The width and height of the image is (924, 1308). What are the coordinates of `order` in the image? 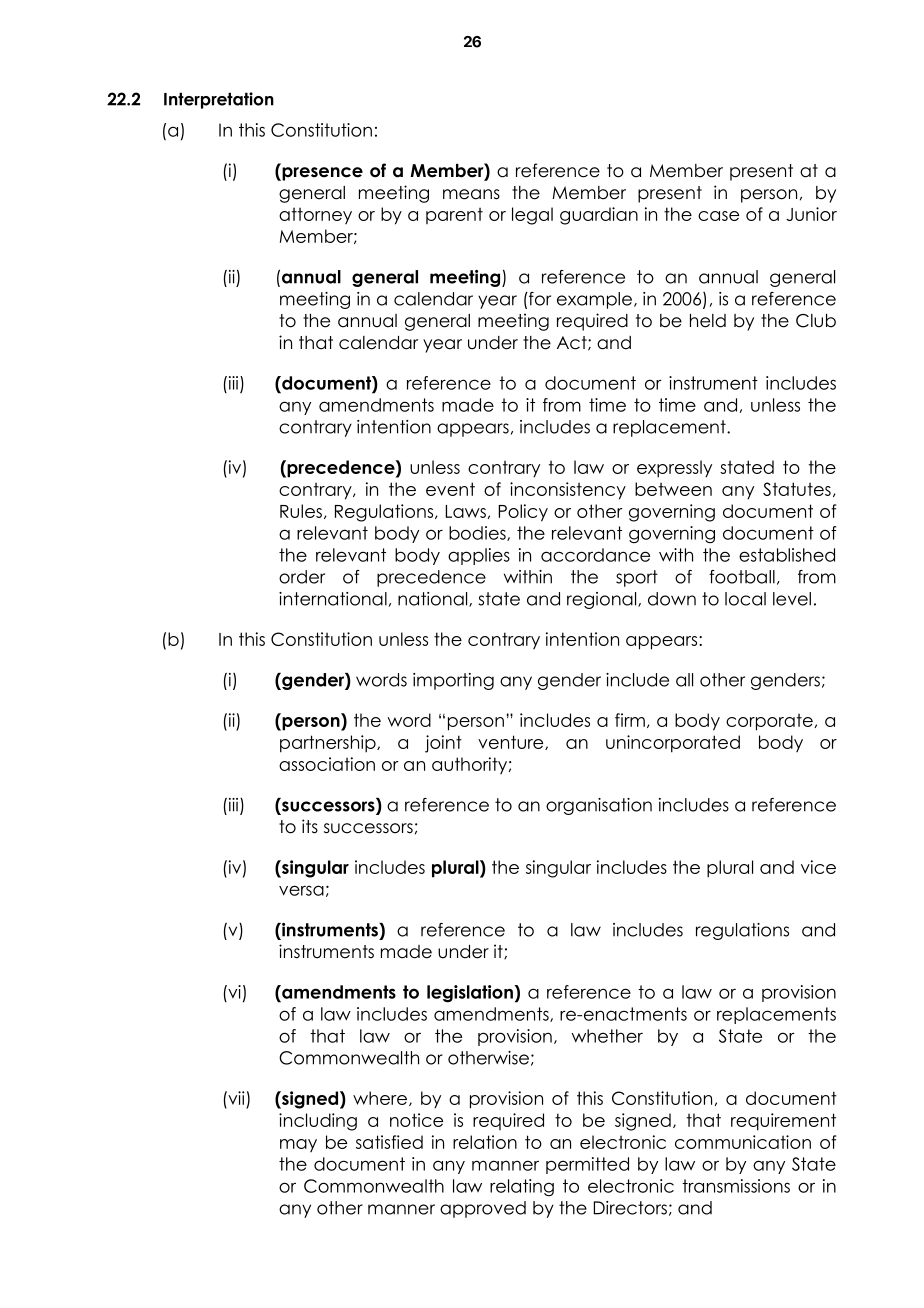 It's located at (302, 577).
